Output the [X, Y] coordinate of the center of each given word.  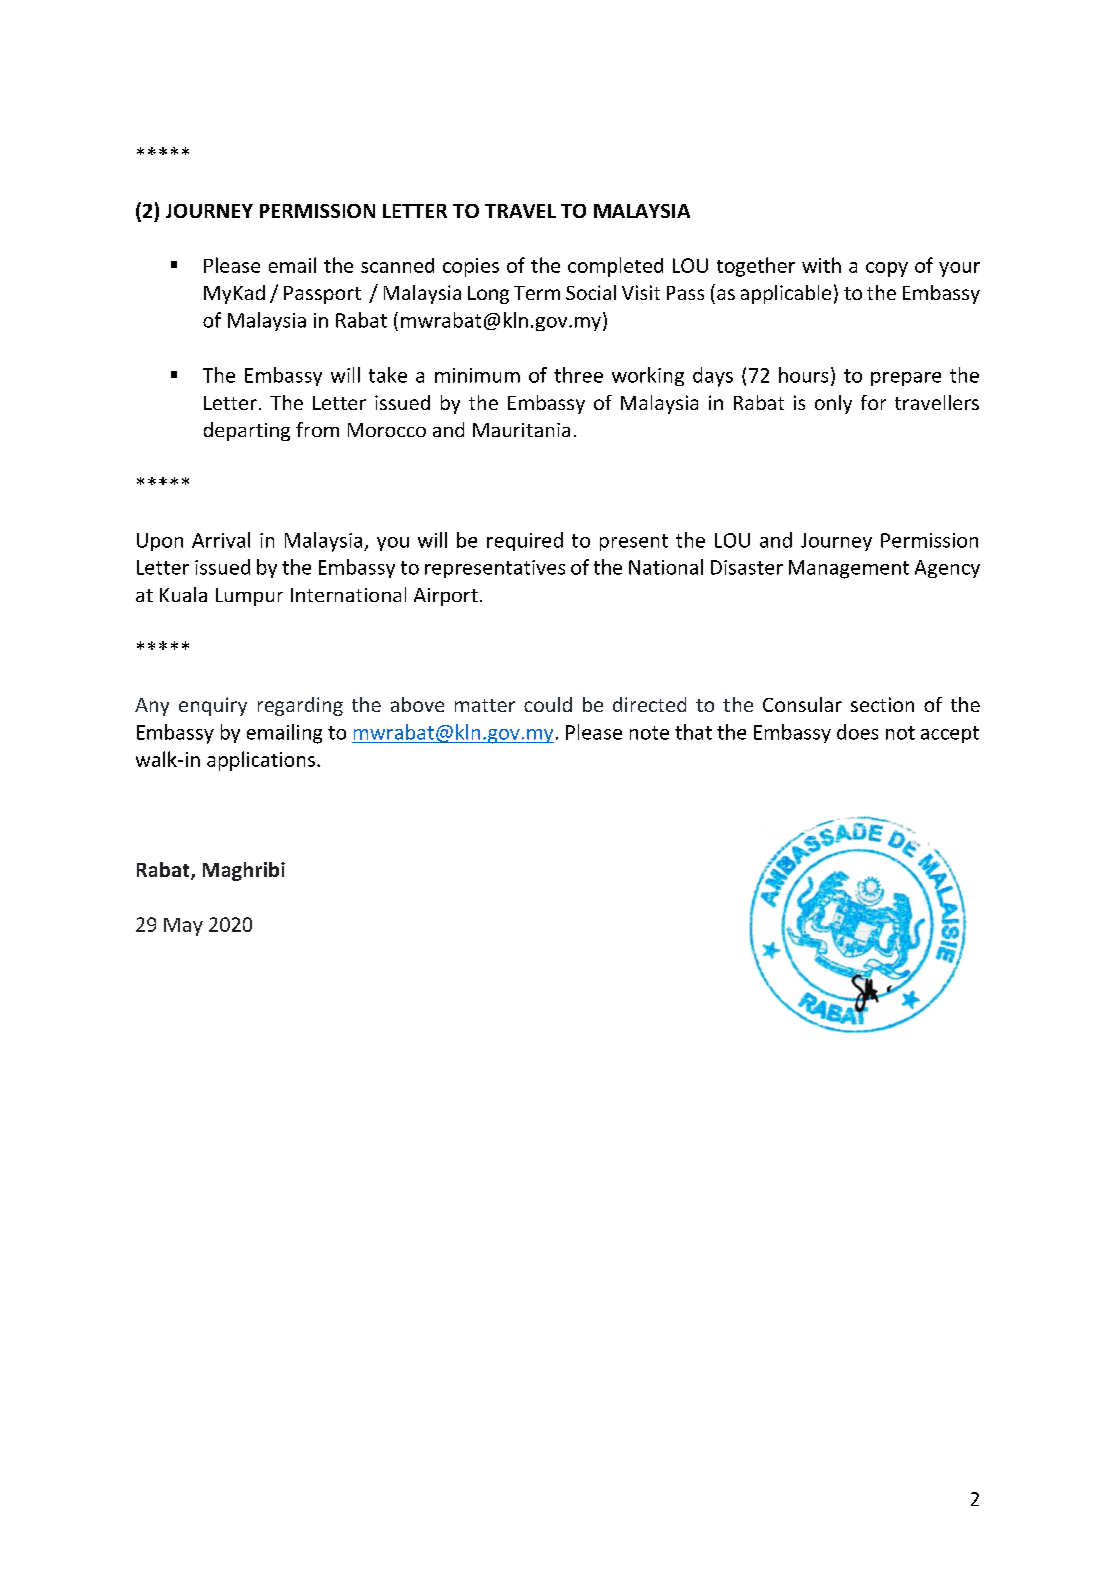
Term [537, 293]
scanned [397, 265]
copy [887, 269]
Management [849, 569]
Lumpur [249, 597]
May [183, 927]
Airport [446, 597]
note [649, 733]
